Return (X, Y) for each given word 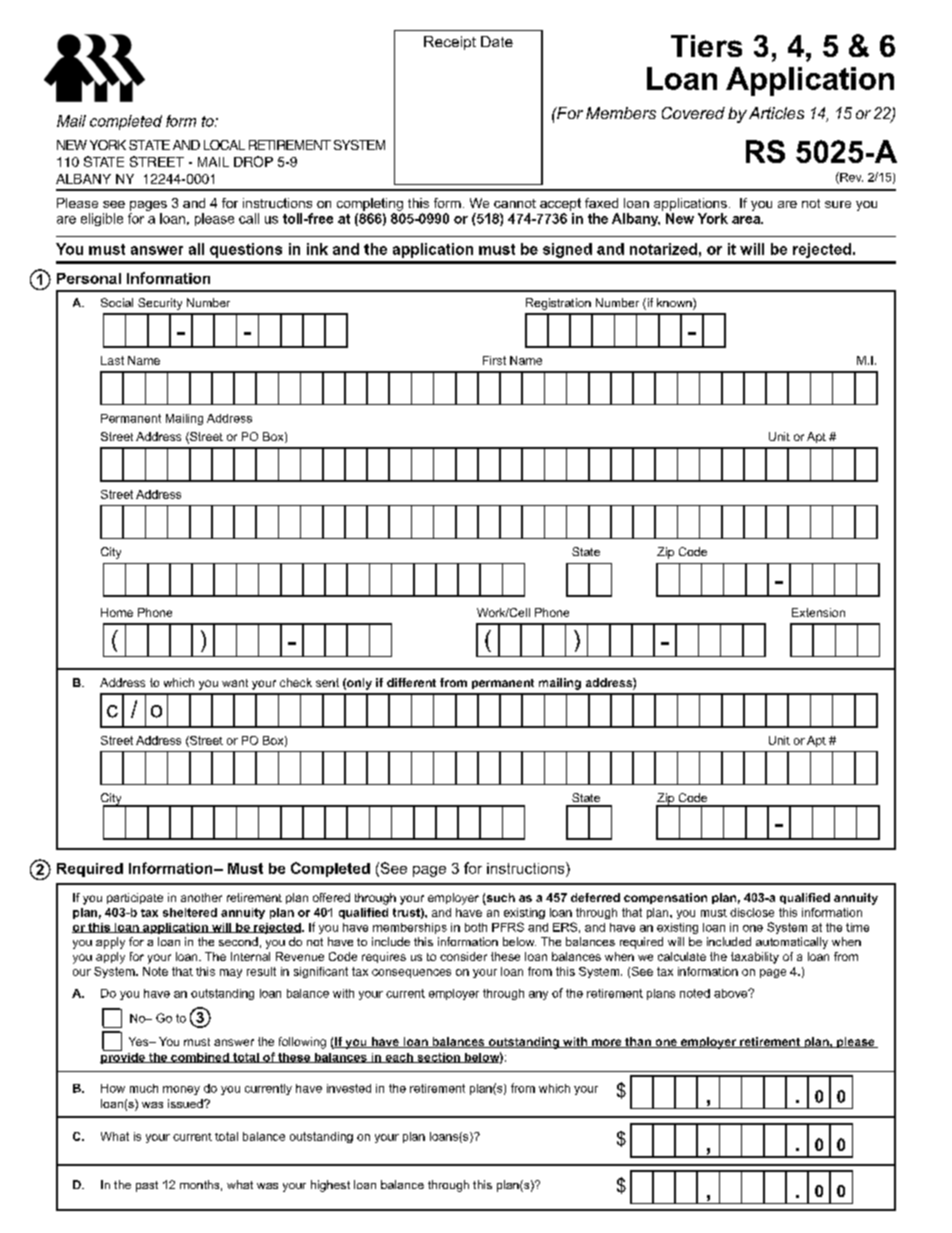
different (411, 682)
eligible (102, 219)
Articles (776, 113)
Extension (818, 612)
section (438, 1058)
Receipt (450, 43)
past (147, 1186)
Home (117, 612)
